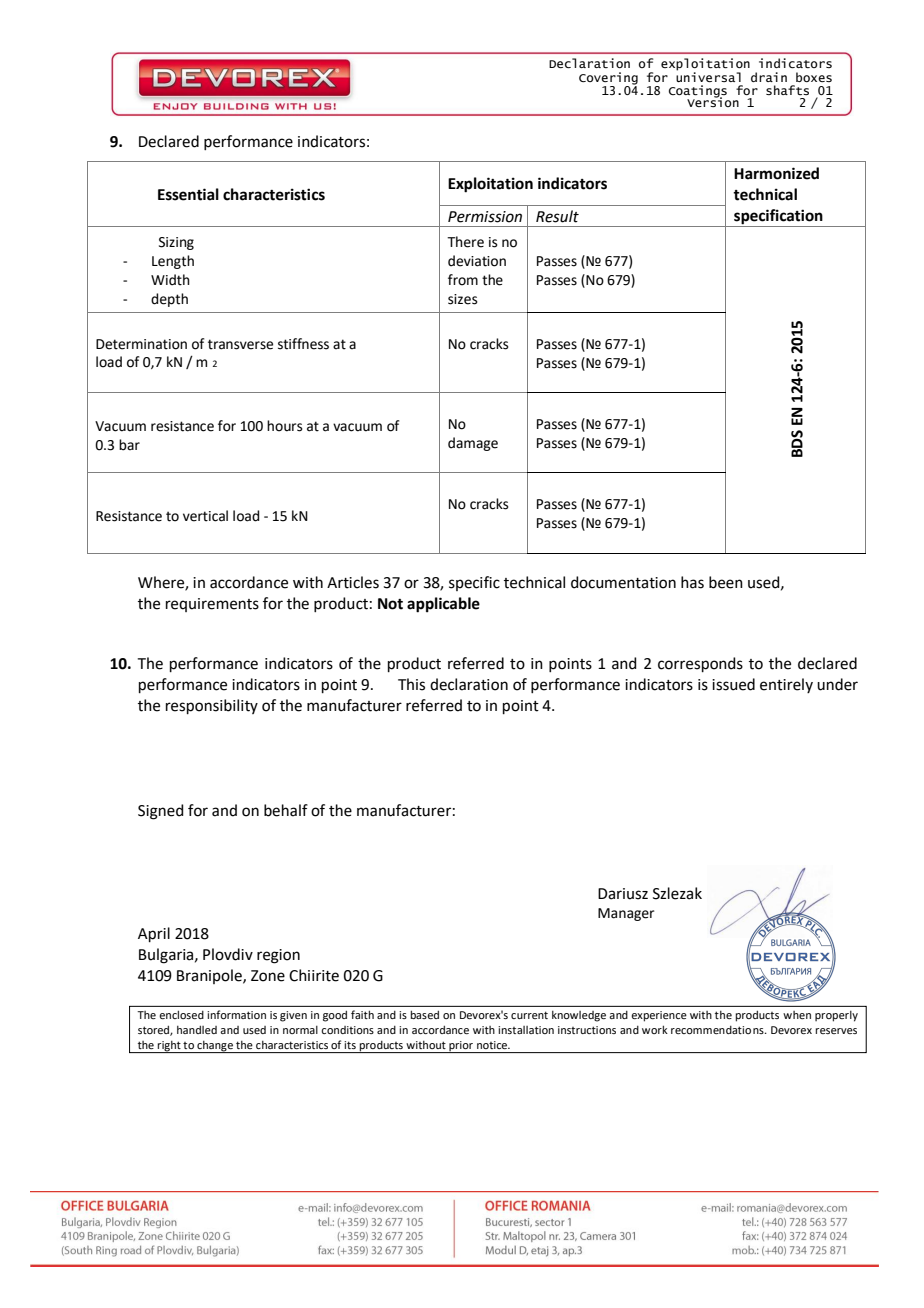 The image size is (924, 1308). I want to click on information, so click(236, 1014).
